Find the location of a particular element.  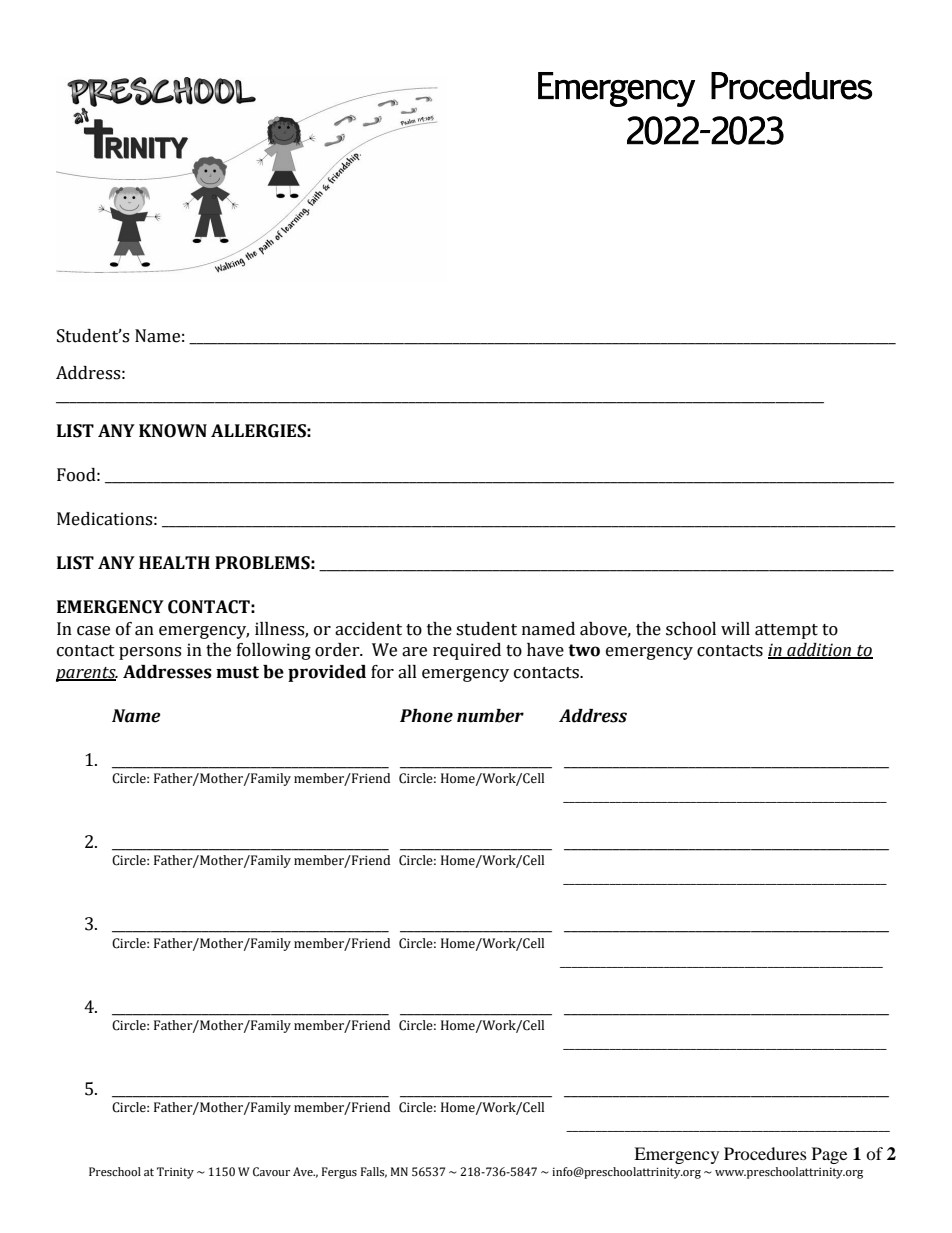

Fergus is located at coordinates (339, 1173).
